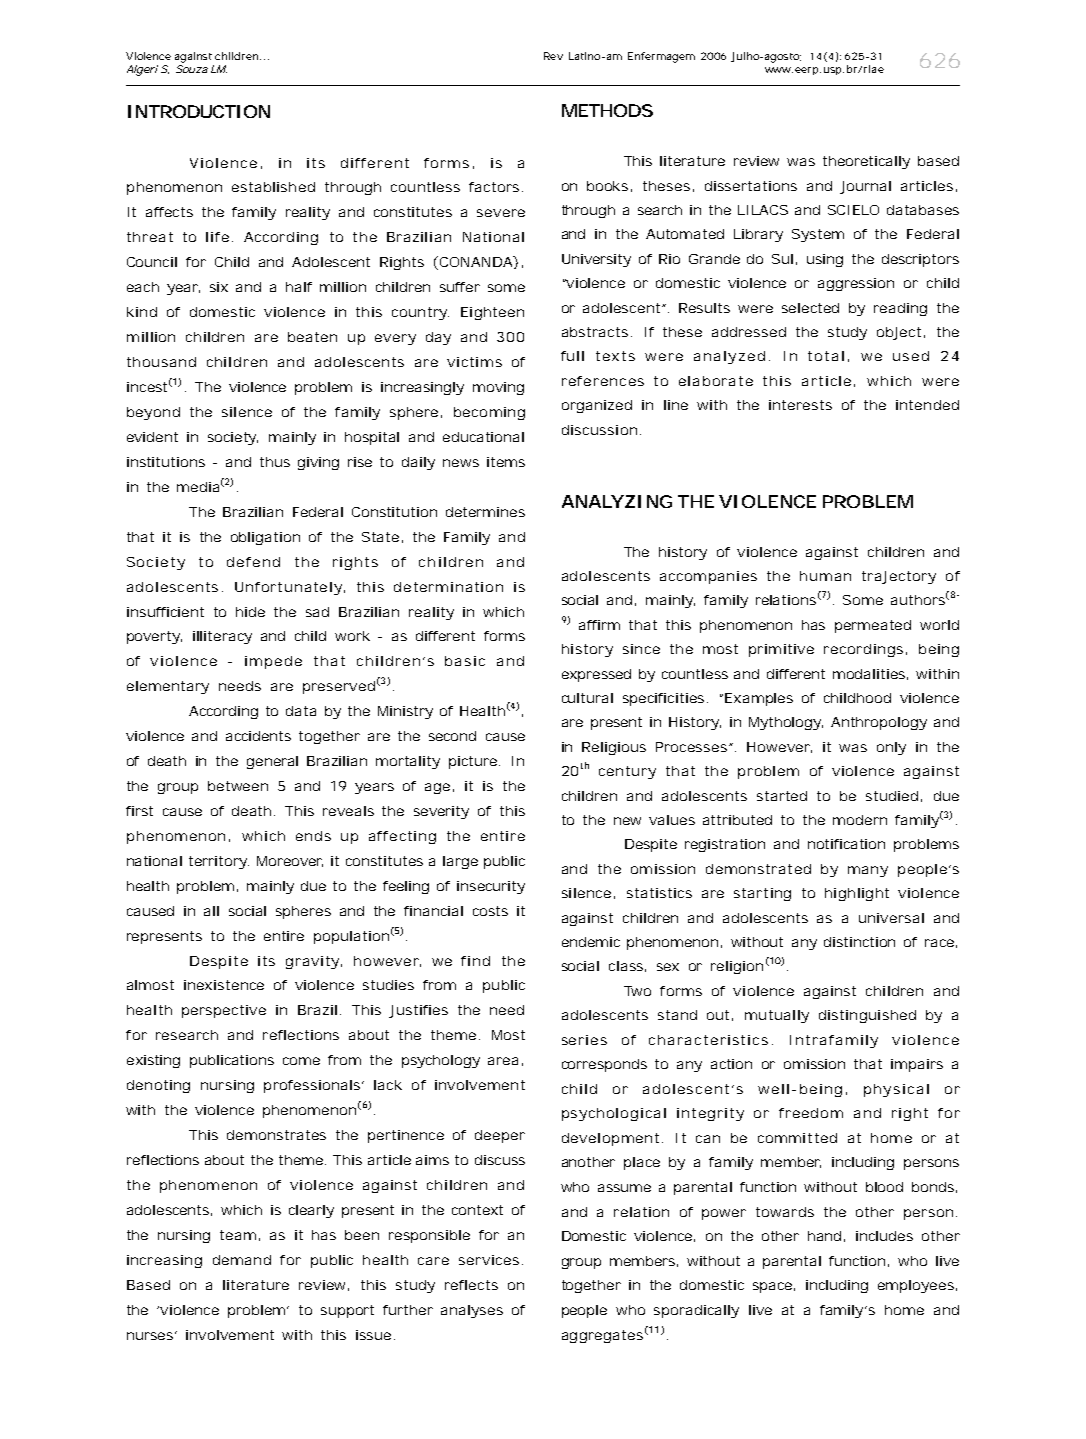  What do you see at coordinates (494, 187) in the screenshot?
I see `factors` at bounding box center [494, 187].
